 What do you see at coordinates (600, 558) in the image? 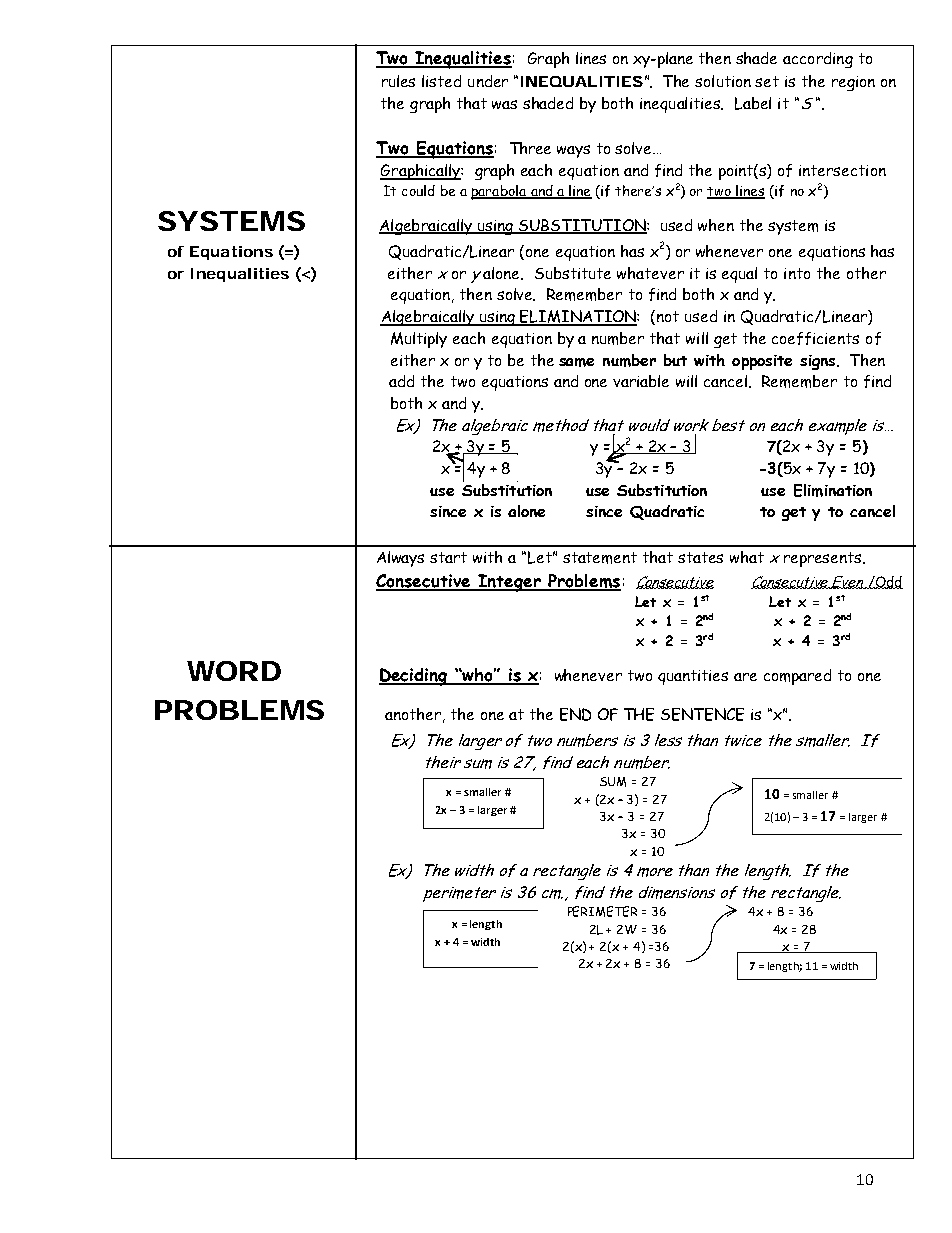
I see `statement` at bounding box center [600, 558].
